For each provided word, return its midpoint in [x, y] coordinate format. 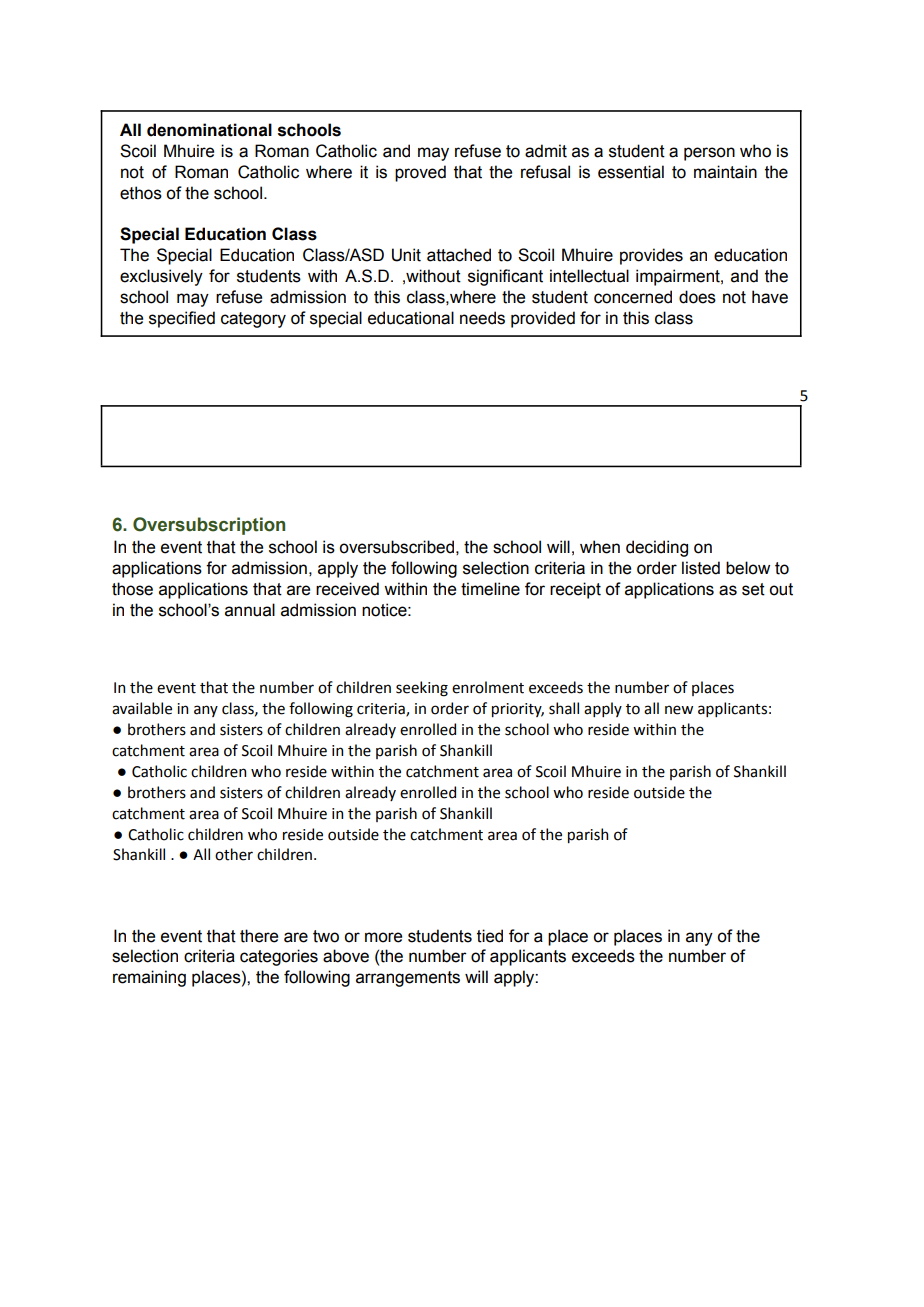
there [259, 936]
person [709, 154]
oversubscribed [396, 547]
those [132, 589]
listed [701, 568]
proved [420, 173]
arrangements [408, 979]
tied [490, 936]
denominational [209, 130]
